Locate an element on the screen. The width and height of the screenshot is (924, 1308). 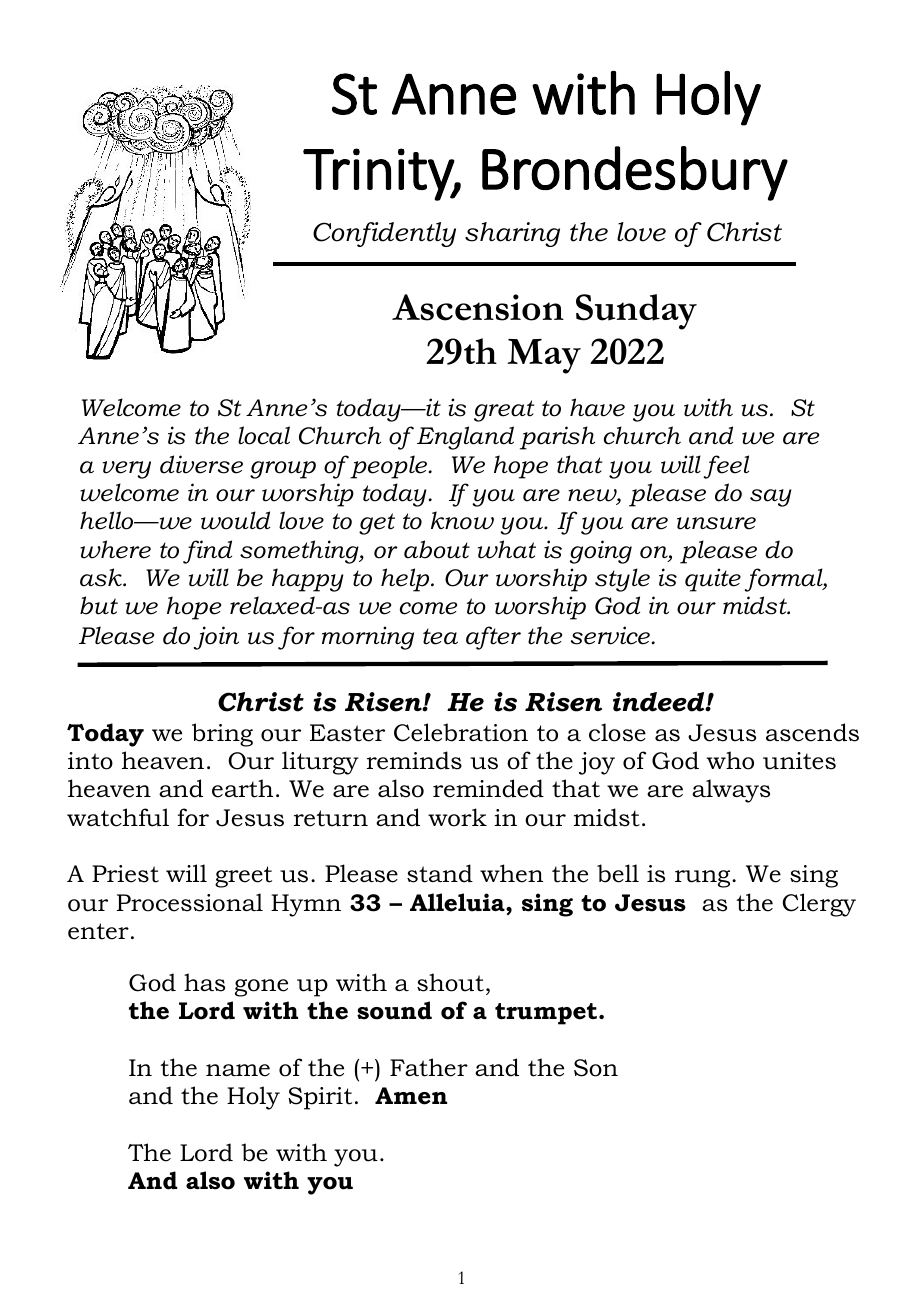
Sunday is located at coordinates (636, 312).
